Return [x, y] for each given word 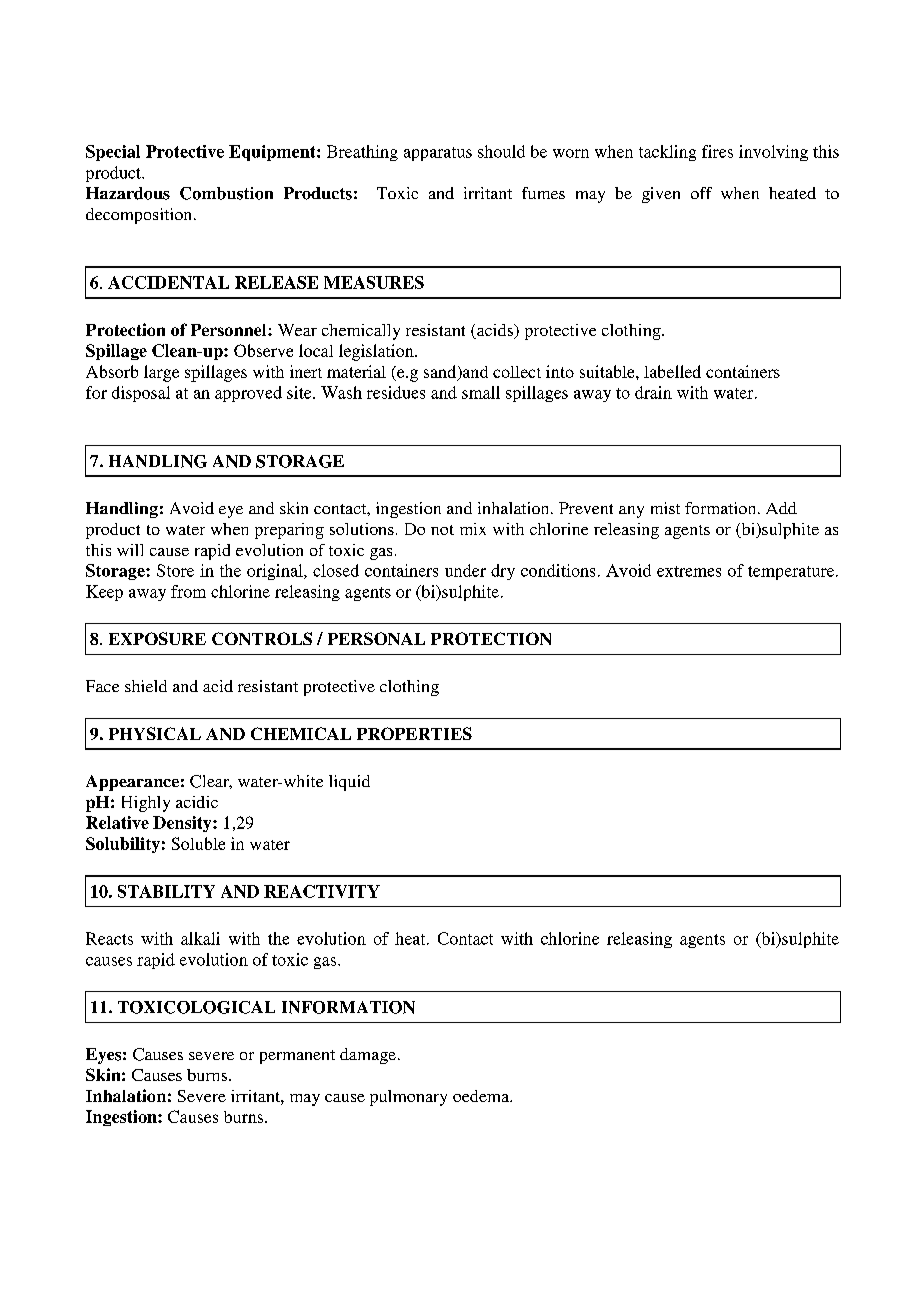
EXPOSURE [157, 638]
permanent [297, 1057]
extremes [689, 571]
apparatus [438, 154]
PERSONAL [376, 638]
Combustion [226, 193]
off [701, 193]
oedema [482, 1096]
